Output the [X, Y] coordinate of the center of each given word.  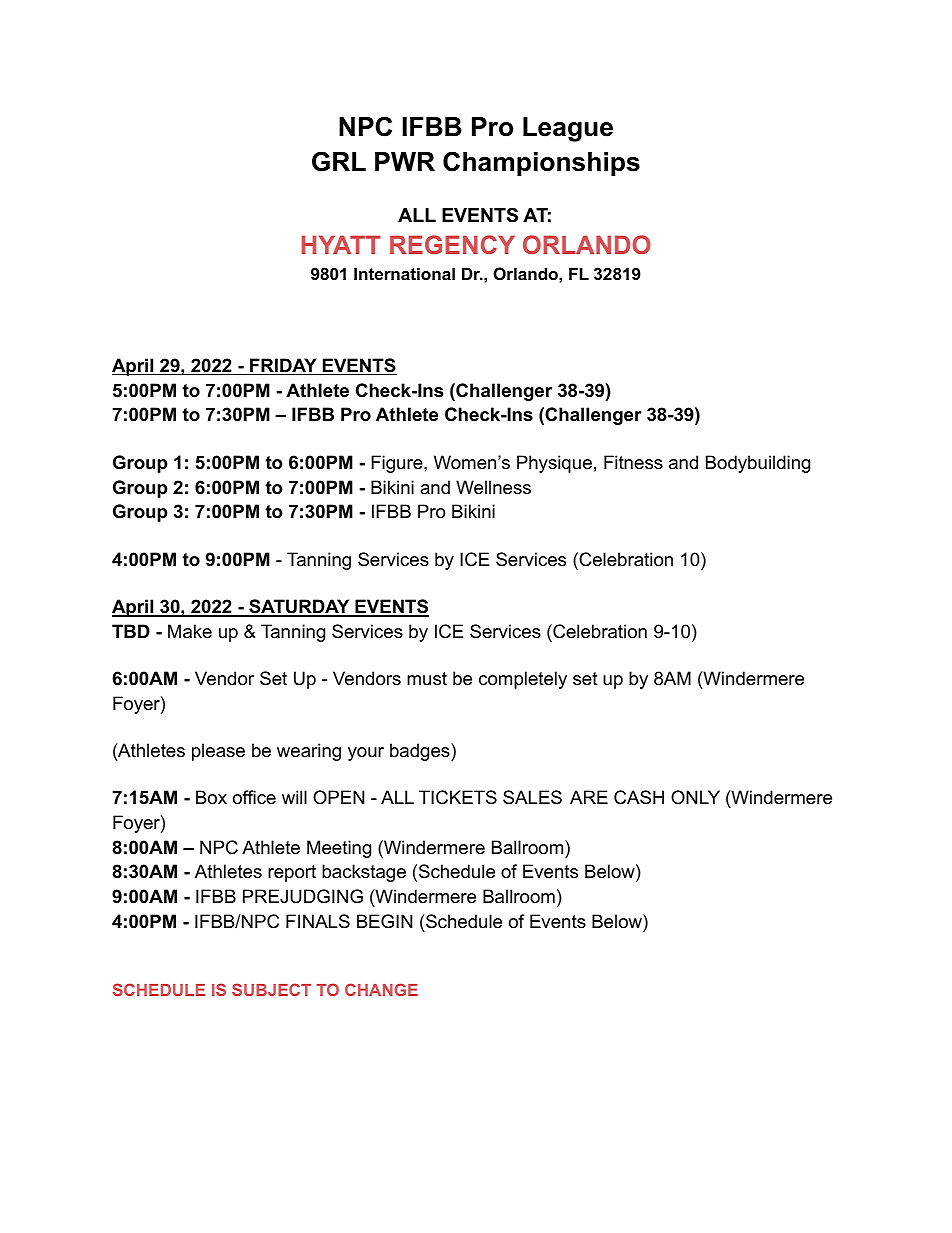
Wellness [493, 487]
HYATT [341, 244]
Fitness [633, 462]
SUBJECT [271, 989]
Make [190, 631]
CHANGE [381, 989]
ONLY [695, 797]
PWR [405, 161]
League [568, 129]
